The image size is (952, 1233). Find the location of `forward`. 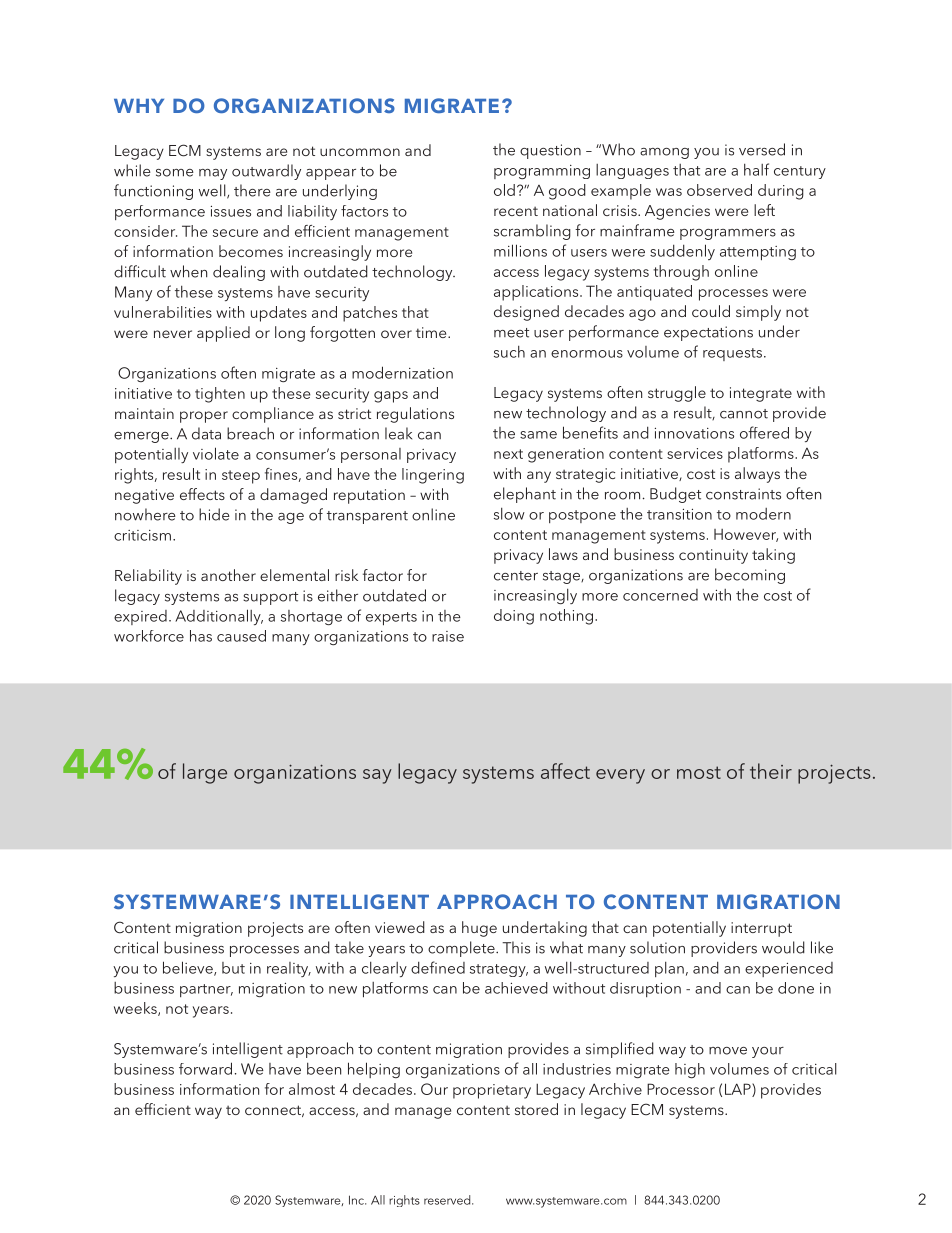

forward is located at coordinates (205, 1068).
